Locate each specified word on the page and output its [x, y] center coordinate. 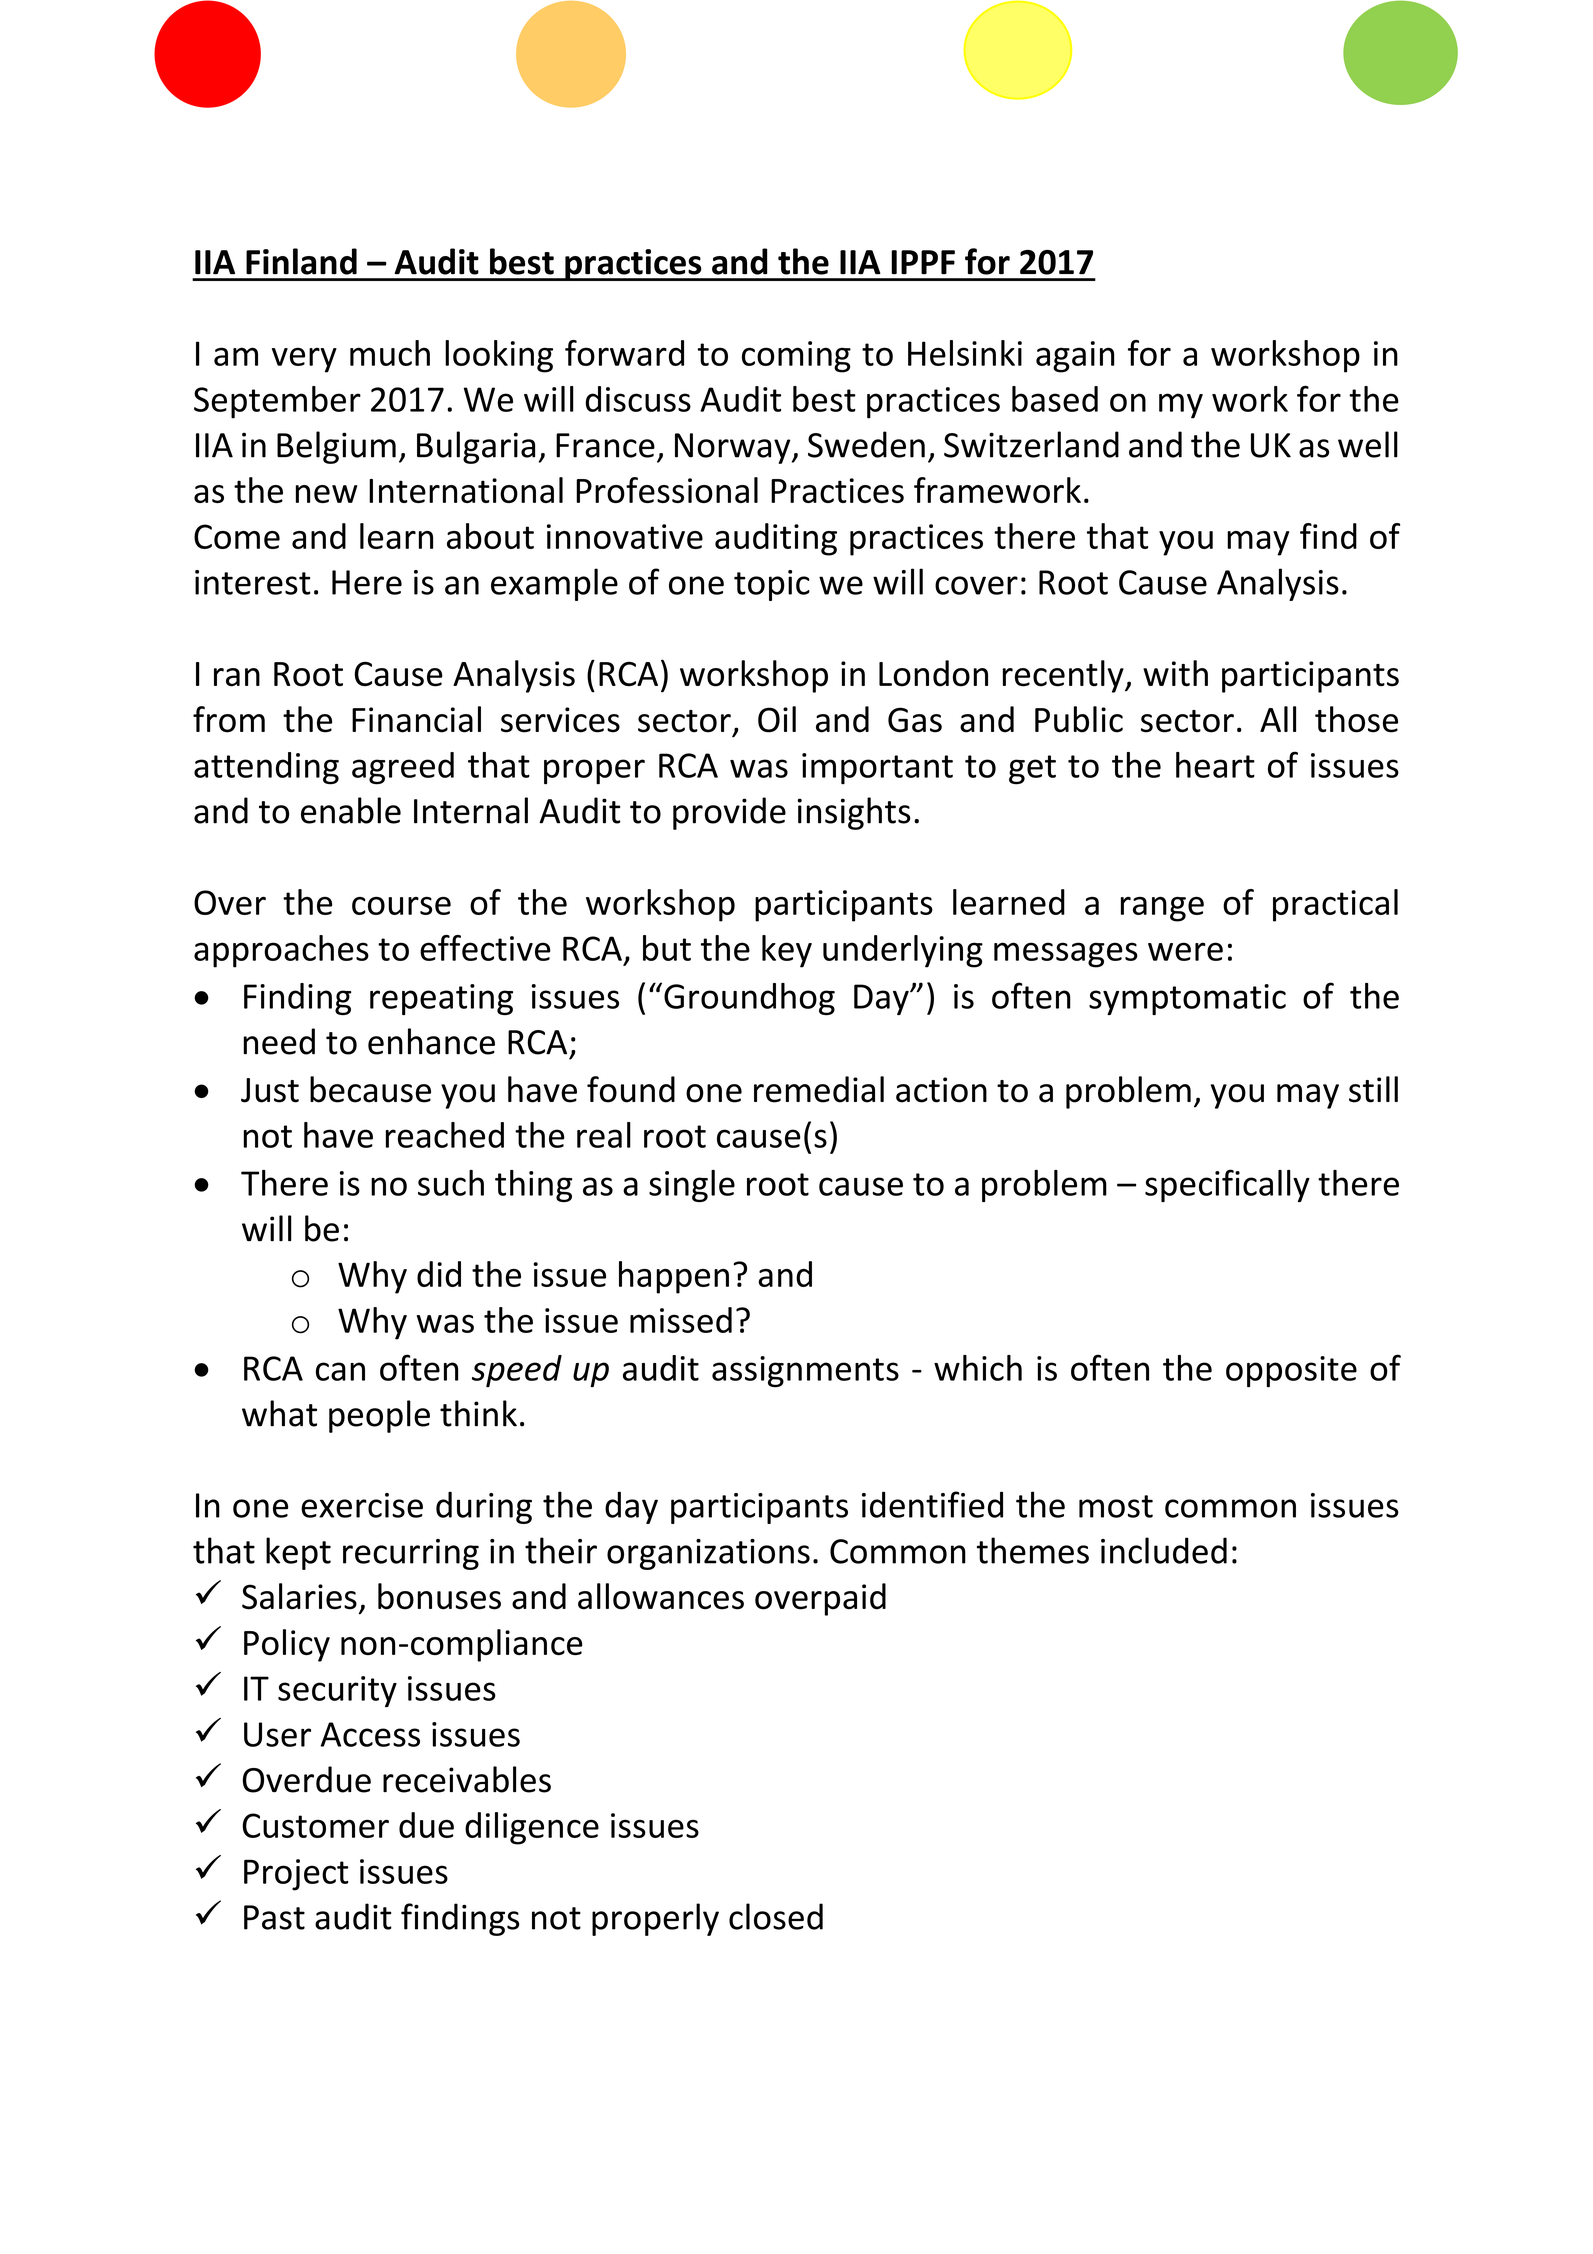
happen [674, 1277]
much [390, 353]
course [401, 906]
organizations [708, 1554]
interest [253, 582]
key [787, 951]
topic [772, 585]
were [1185, 951]
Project [296, 1875]
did [439, 1274]
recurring [411, 1554]
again [1075, 357]
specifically [1227, 1185]
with [1175, 673]
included [1164, 1550]
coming [796, 357]
